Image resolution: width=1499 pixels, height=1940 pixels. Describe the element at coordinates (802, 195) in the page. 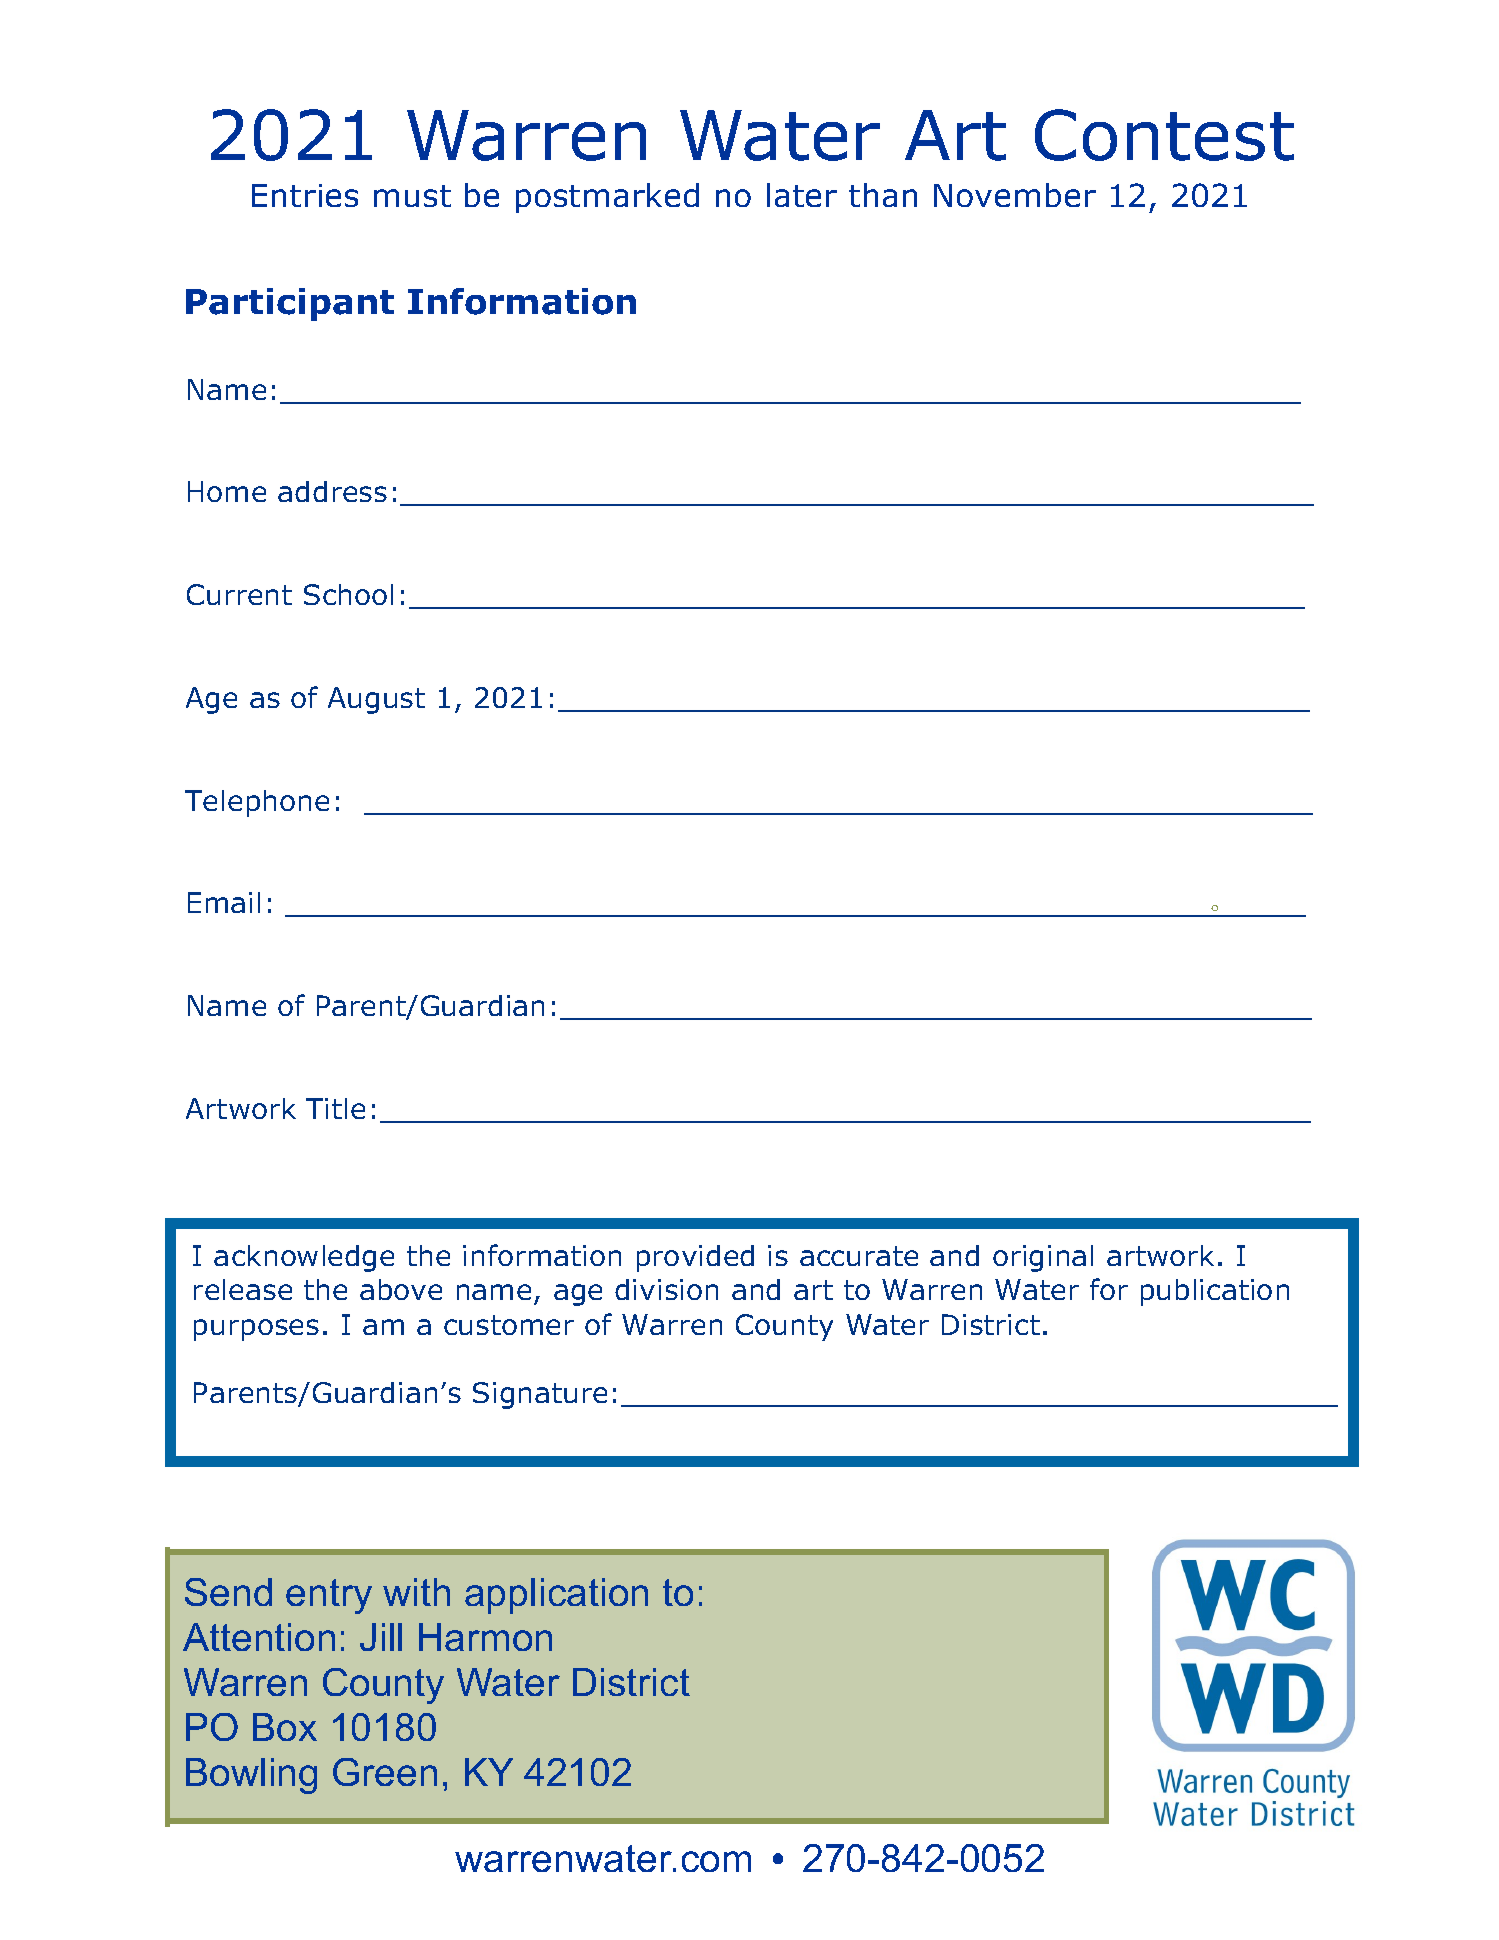

I see `later` at that location.
